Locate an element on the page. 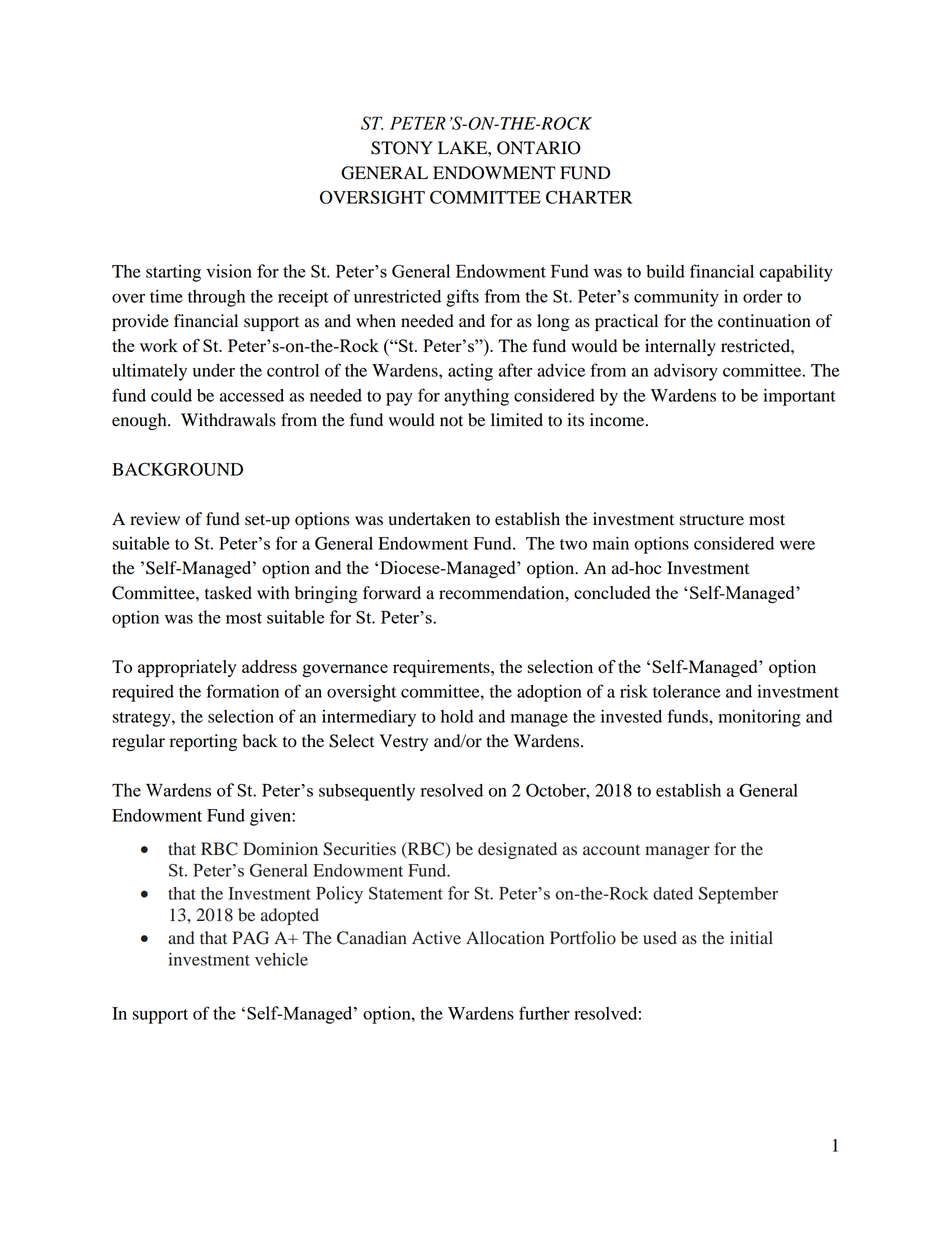 Image resolution: width=952 pixels, height=1233 pixels. CHARTER is located at coordinates (589, 197).
